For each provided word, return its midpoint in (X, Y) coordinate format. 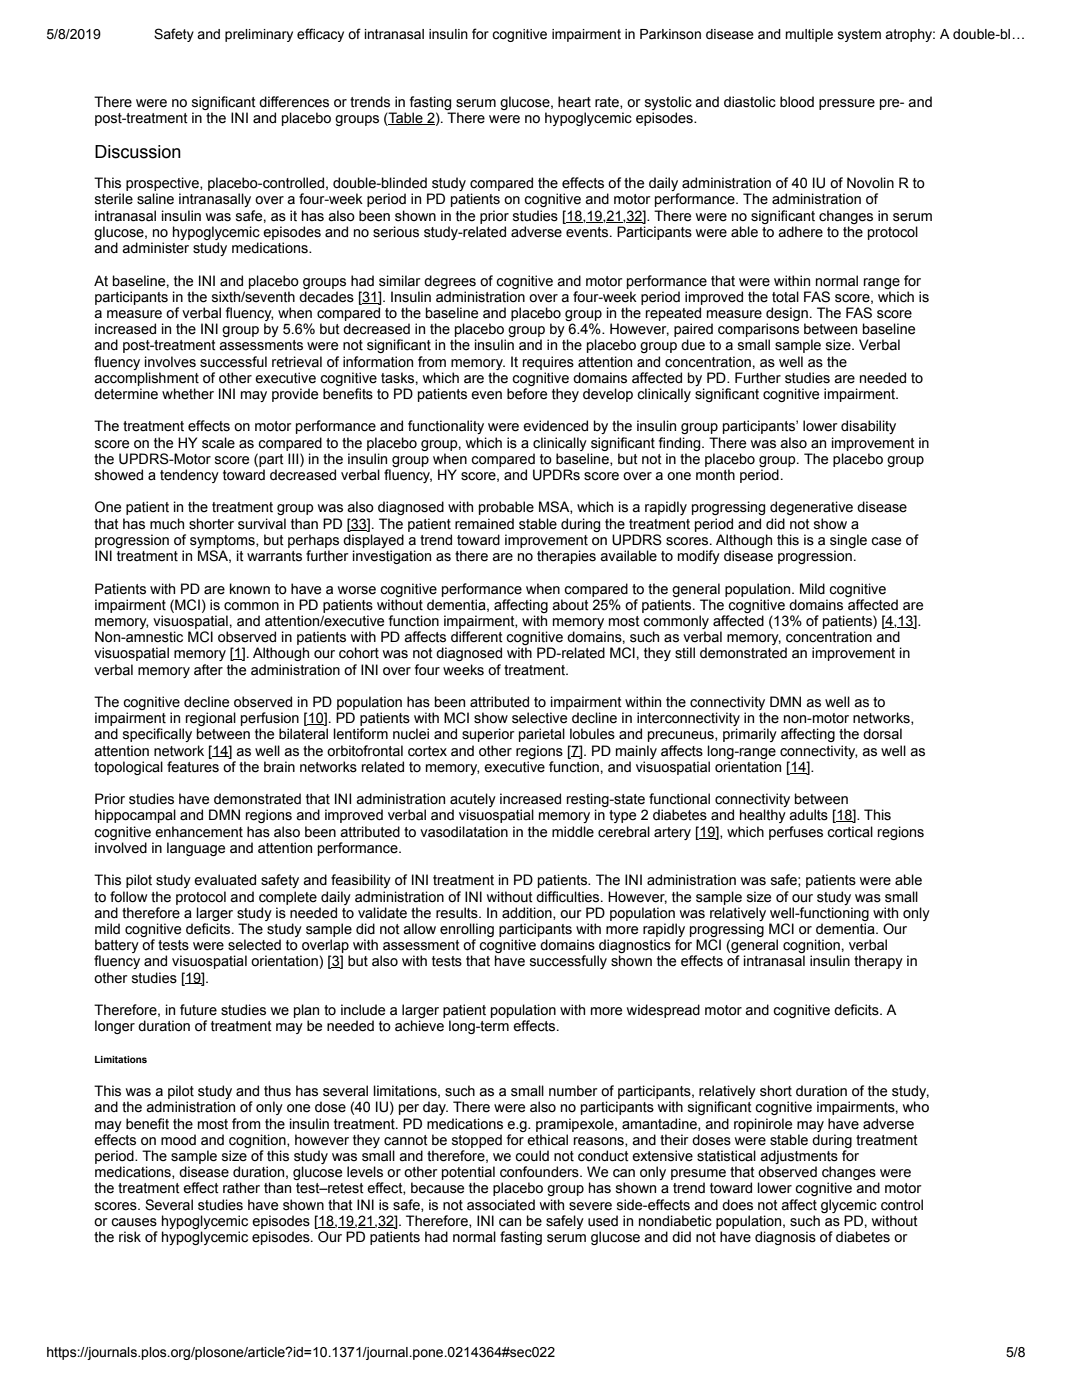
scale (218, 443)
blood (797, 102)
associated (501, 1205)
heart (574, 102)
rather (241, 1188)
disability (868, 427)
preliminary (259, 35)
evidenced (555, 426)
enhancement (199, 832)
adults (808, 815)
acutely (473, 801)
